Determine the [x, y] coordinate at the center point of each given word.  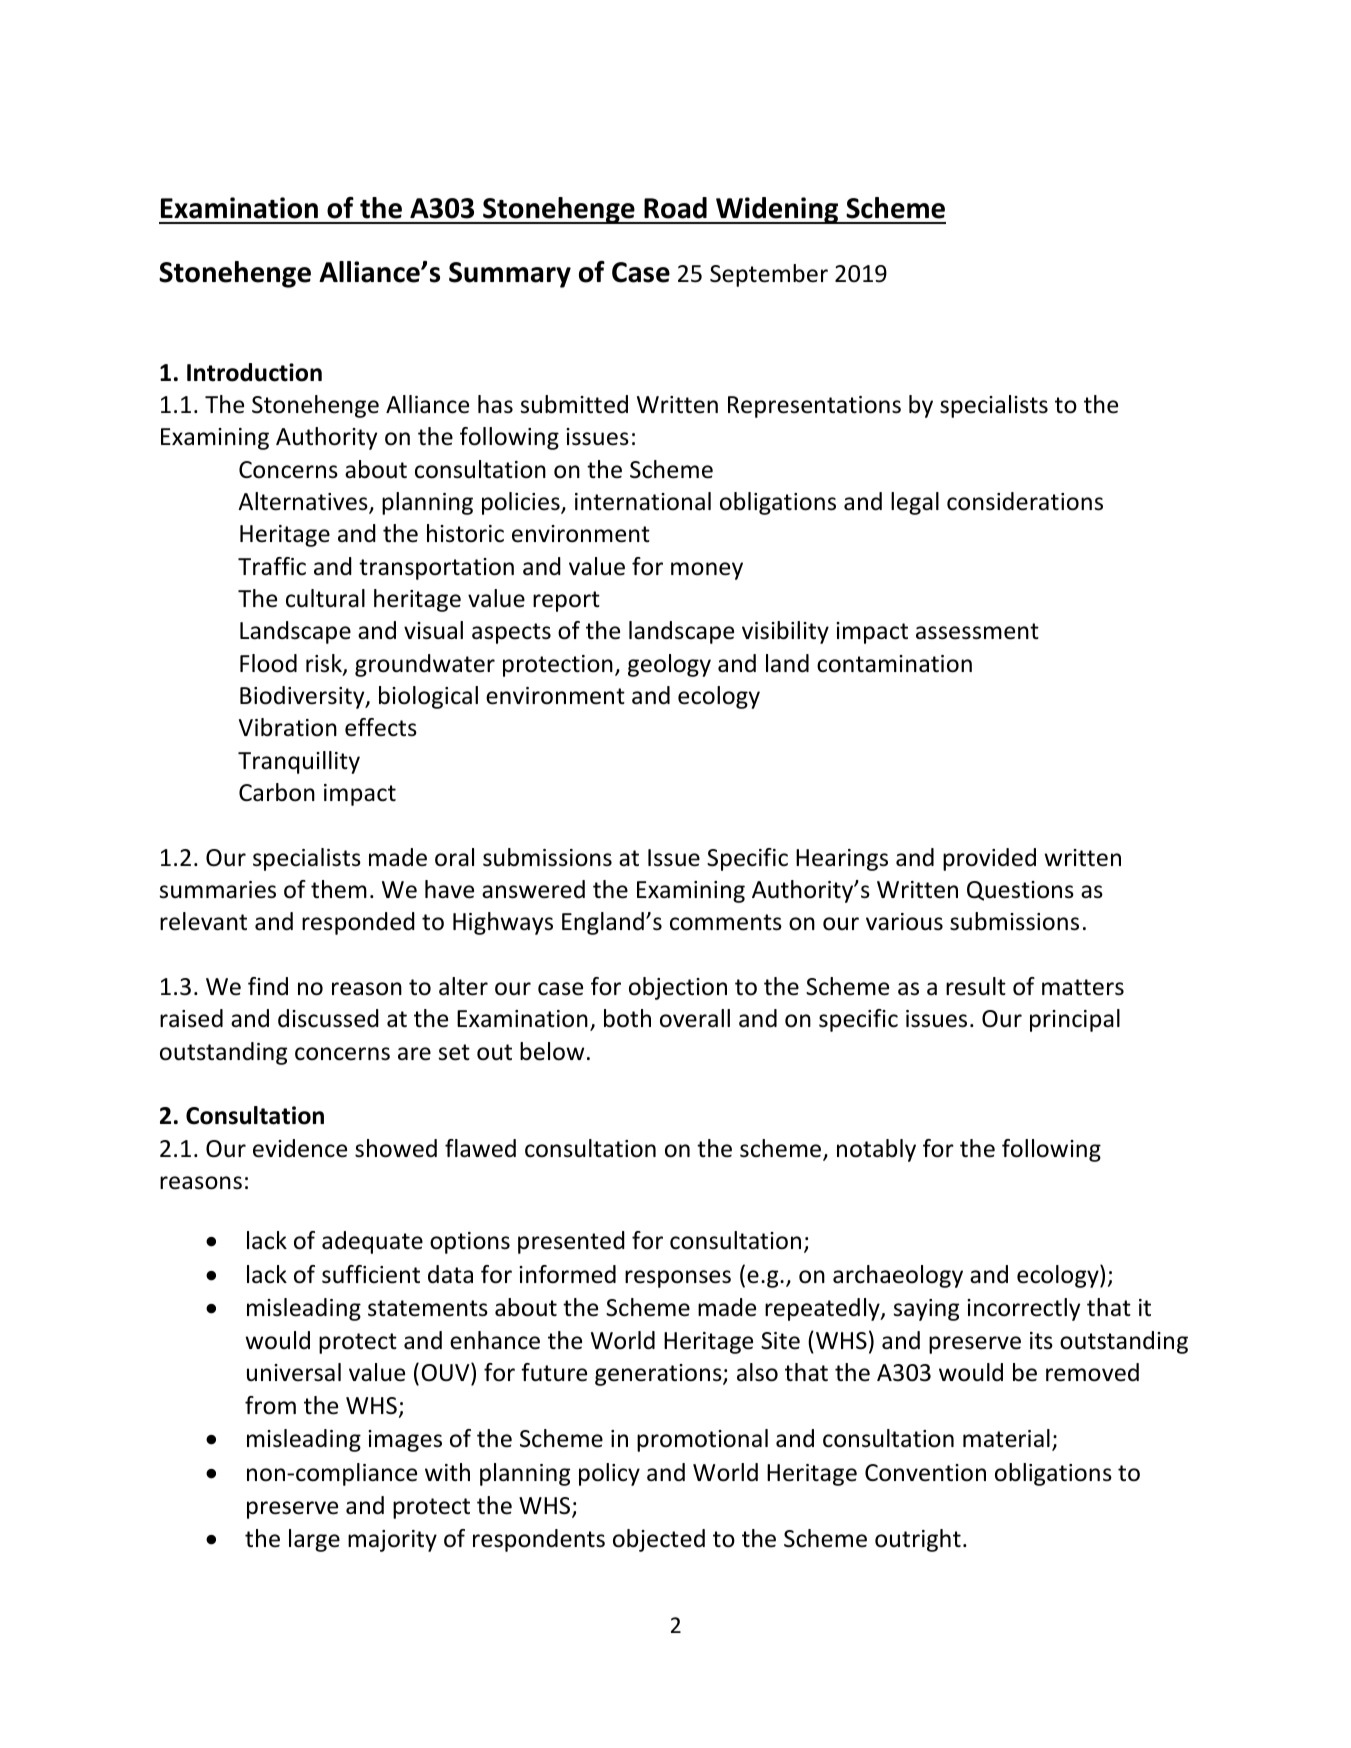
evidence [300, 1148]
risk [325, 664]
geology [669, 665]
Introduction [254, 372]
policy [609, 1474]
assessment [977, 631]
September [769, 275]
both [627, 1018]
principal [1075, 1020]
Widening [777, 210]
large [314, 1540]
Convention [925, 1473]
